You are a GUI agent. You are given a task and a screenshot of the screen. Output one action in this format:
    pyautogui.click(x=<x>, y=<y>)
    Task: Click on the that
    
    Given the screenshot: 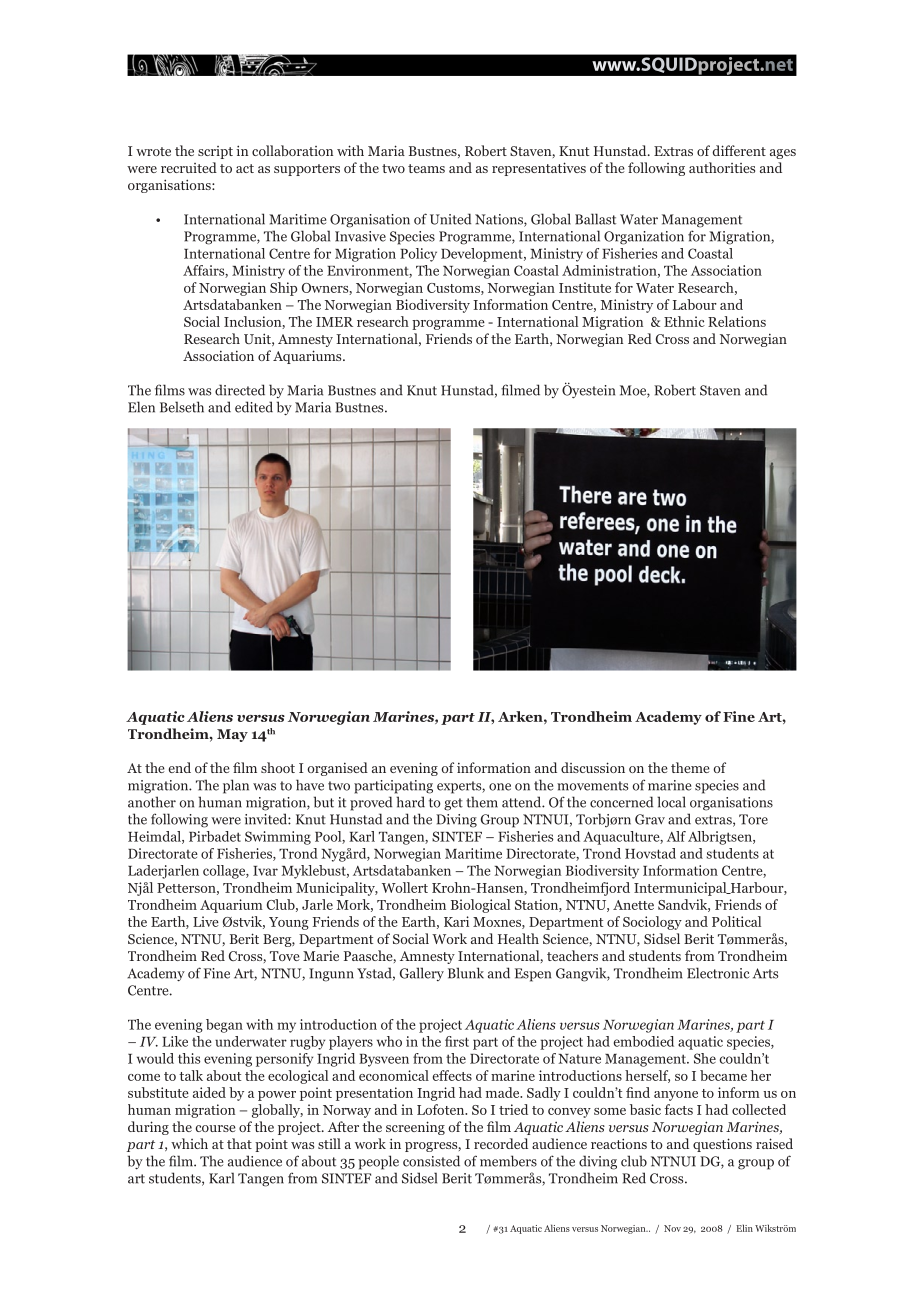 What is the action you would take?
    pyautogui.click(x=239, y=1143)
